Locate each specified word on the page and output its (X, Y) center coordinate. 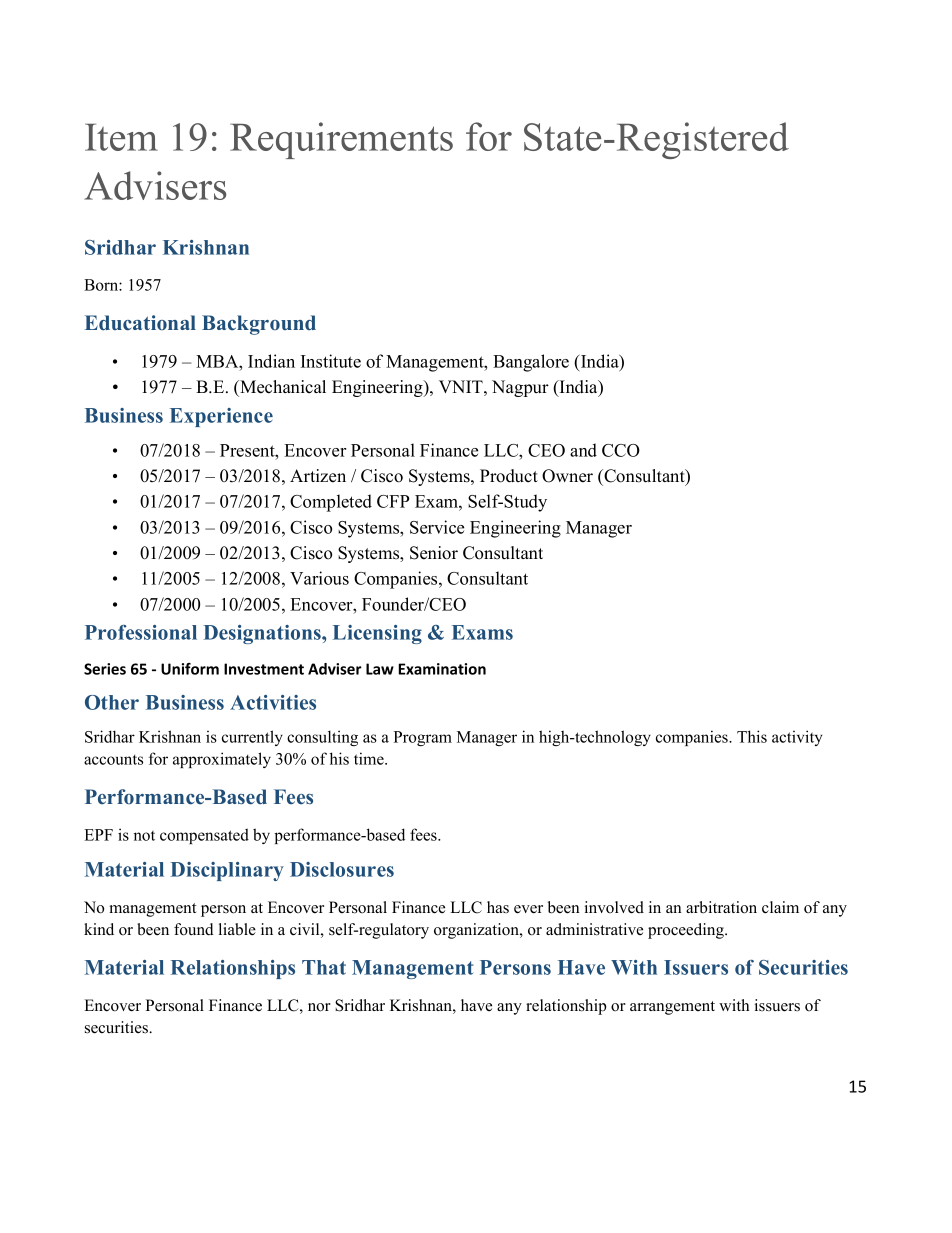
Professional (141, 632)
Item (121, 137)
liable (237, 929)
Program (423, 738)
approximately (222, 760)
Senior (434, 553)
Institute (331, 361)
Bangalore (531, 363)
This (752, 736)
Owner (567, 476)
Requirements (341, 140)
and (583, 450)
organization (477, 931)
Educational (140, 323)
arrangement (672, 1008)
